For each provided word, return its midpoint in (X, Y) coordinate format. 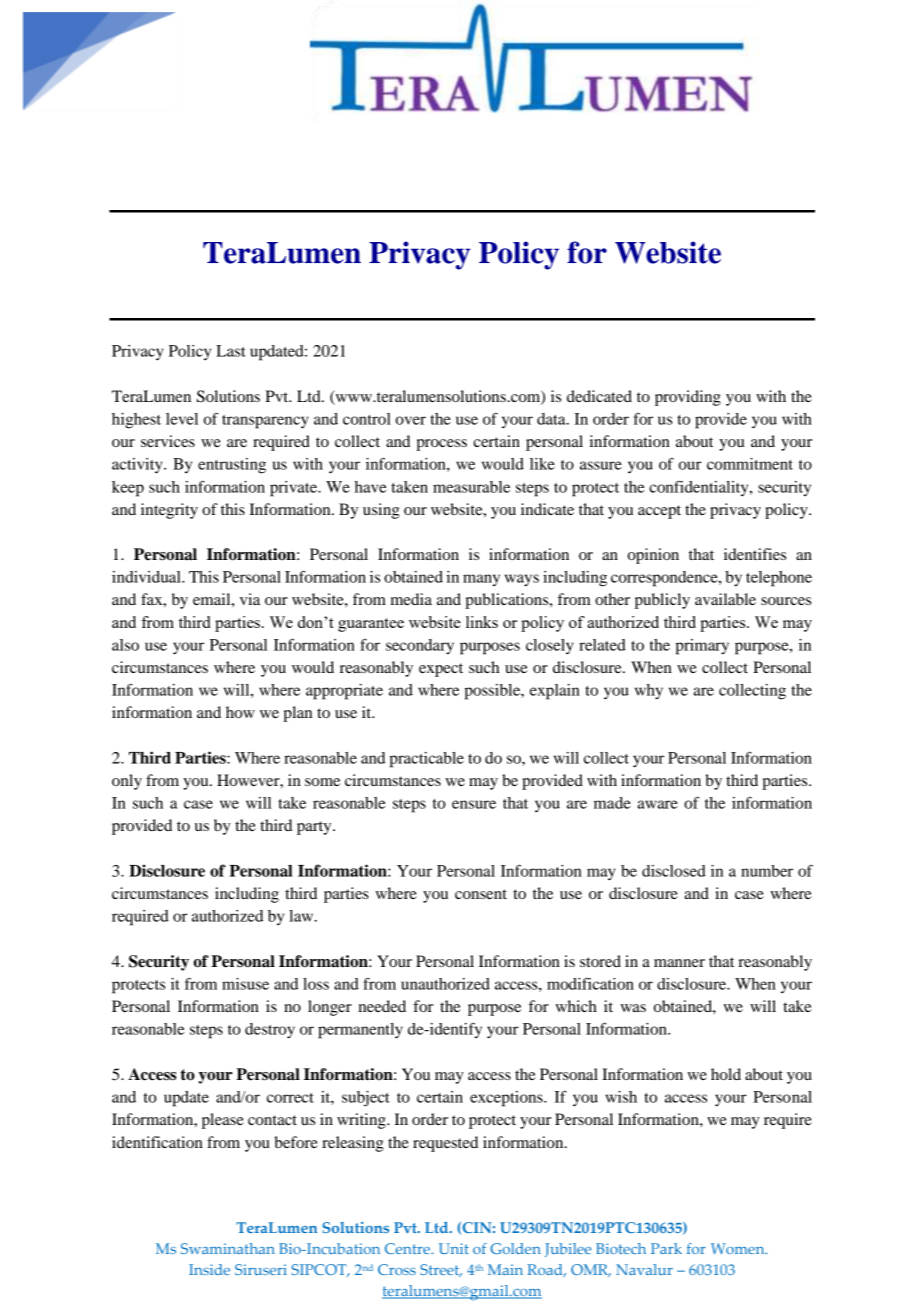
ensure (474, 804)
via (250, 599)
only (127, 782)
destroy (270, 1031)
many (481, 580)
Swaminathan (228, 1248)
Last (231, 351)
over (411, 420)
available (725, 599)
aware (658, 804)
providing (688, 398)
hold (726, 1074)
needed (382, 1006)
